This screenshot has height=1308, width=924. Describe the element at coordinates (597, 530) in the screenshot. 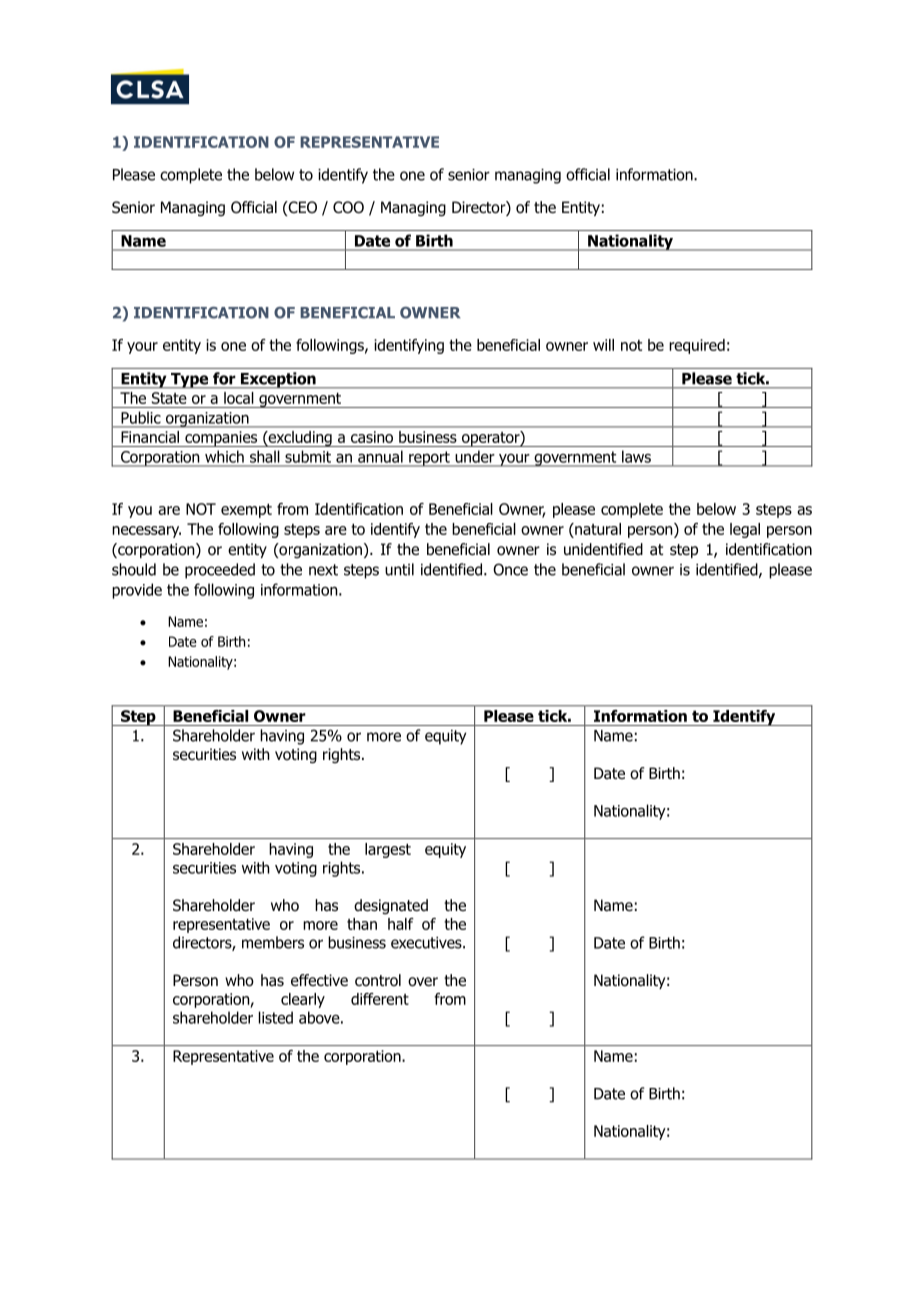

I see `natural` at that location.
